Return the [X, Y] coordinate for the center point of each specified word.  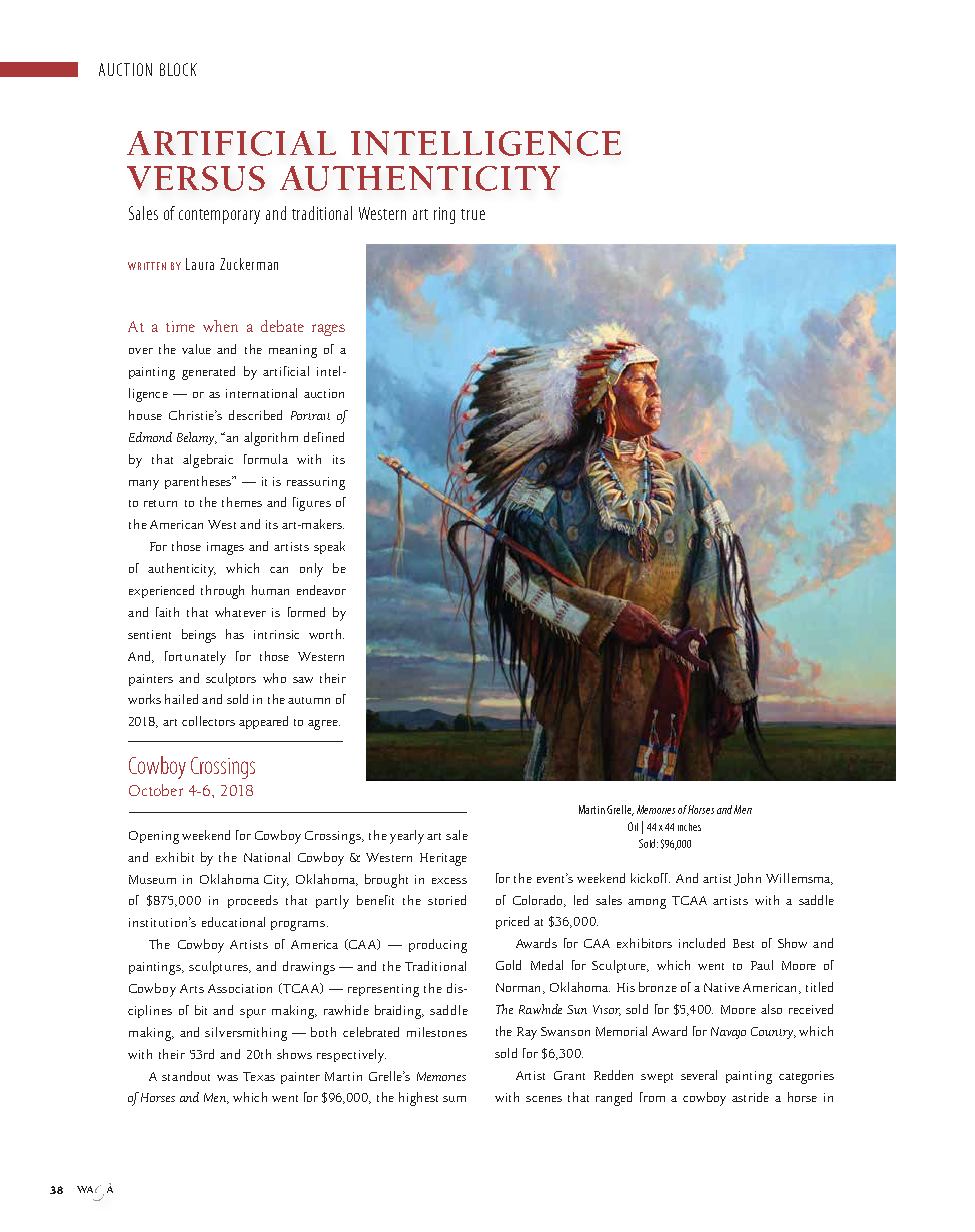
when [220, 326]
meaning [293, 351]
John [747, 879]
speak [329, 547]
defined [324, 437]
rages [328, 330]
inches [689, 827]
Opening [154, 837]
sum [454, 1099]
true [473, 214]
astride [750, 1097]
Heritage [443, 859]
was [227, 1078]
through [222, 592]
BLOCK [178, 69]
